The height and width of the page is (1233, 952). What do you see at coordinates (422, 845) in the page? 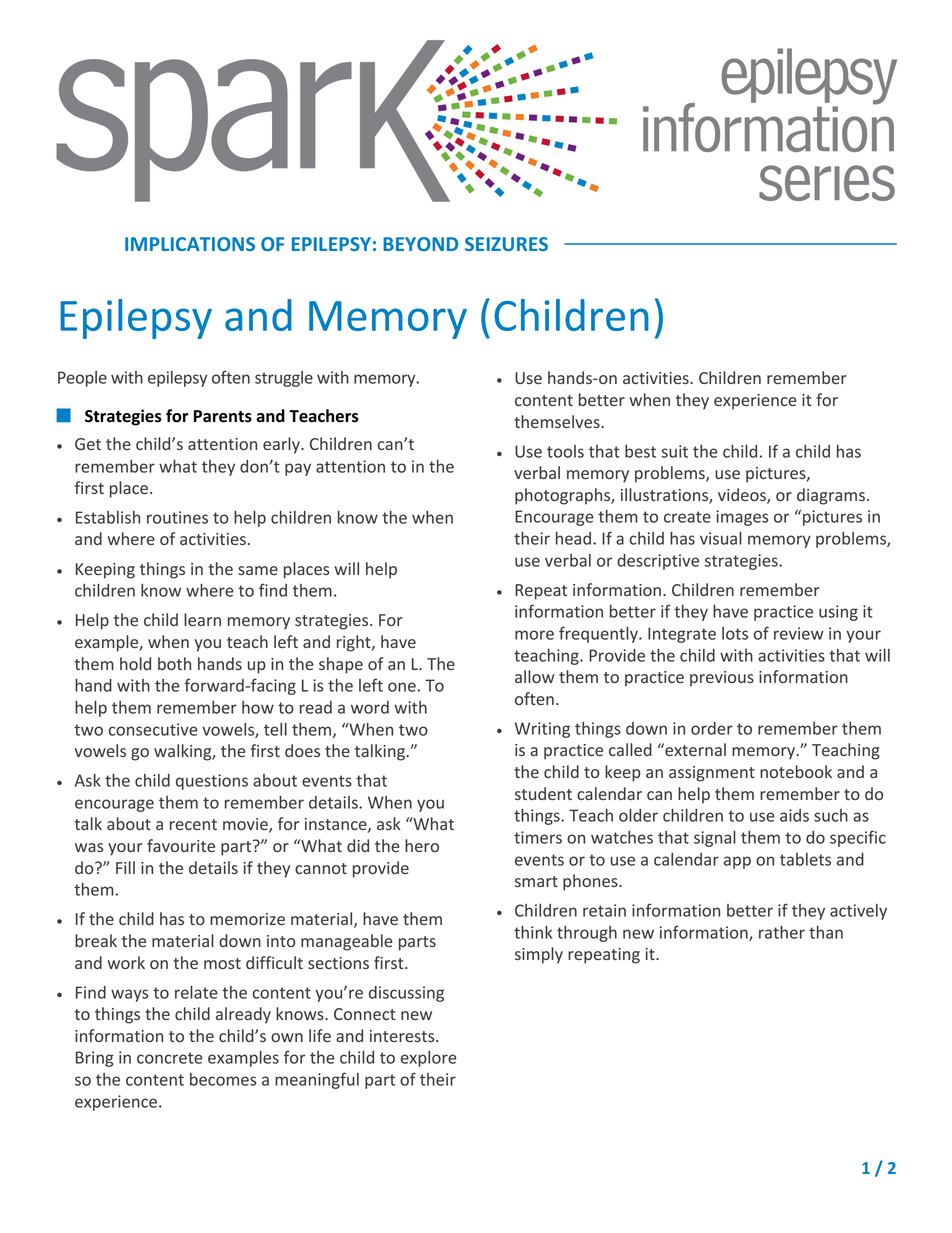
I see `hero` at bounding box center [422, 845].
